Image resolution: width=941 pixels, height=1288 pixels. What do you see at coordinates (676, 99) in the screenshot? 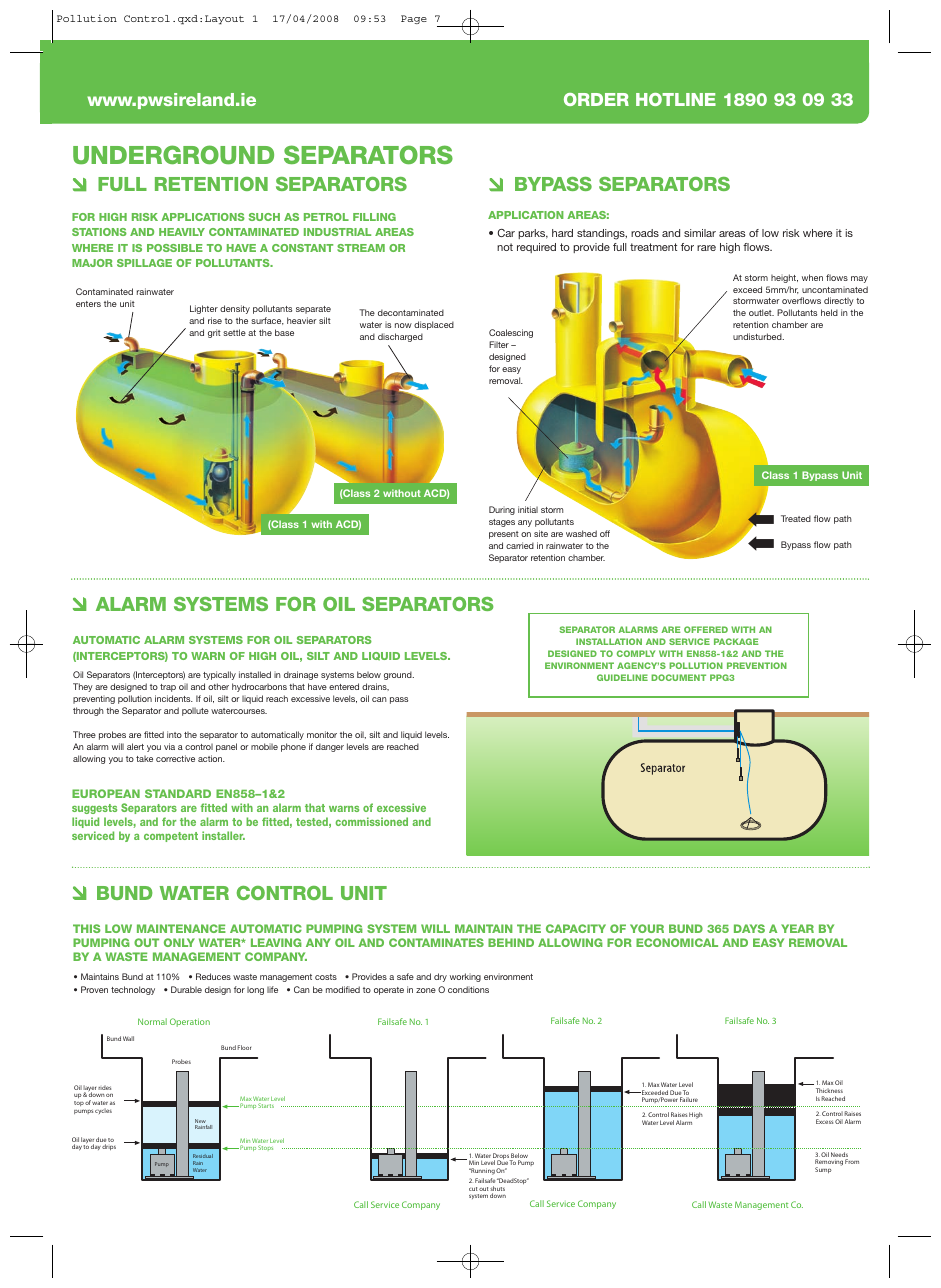
I see `HOTLINE` at bounding box center [676, 99].
